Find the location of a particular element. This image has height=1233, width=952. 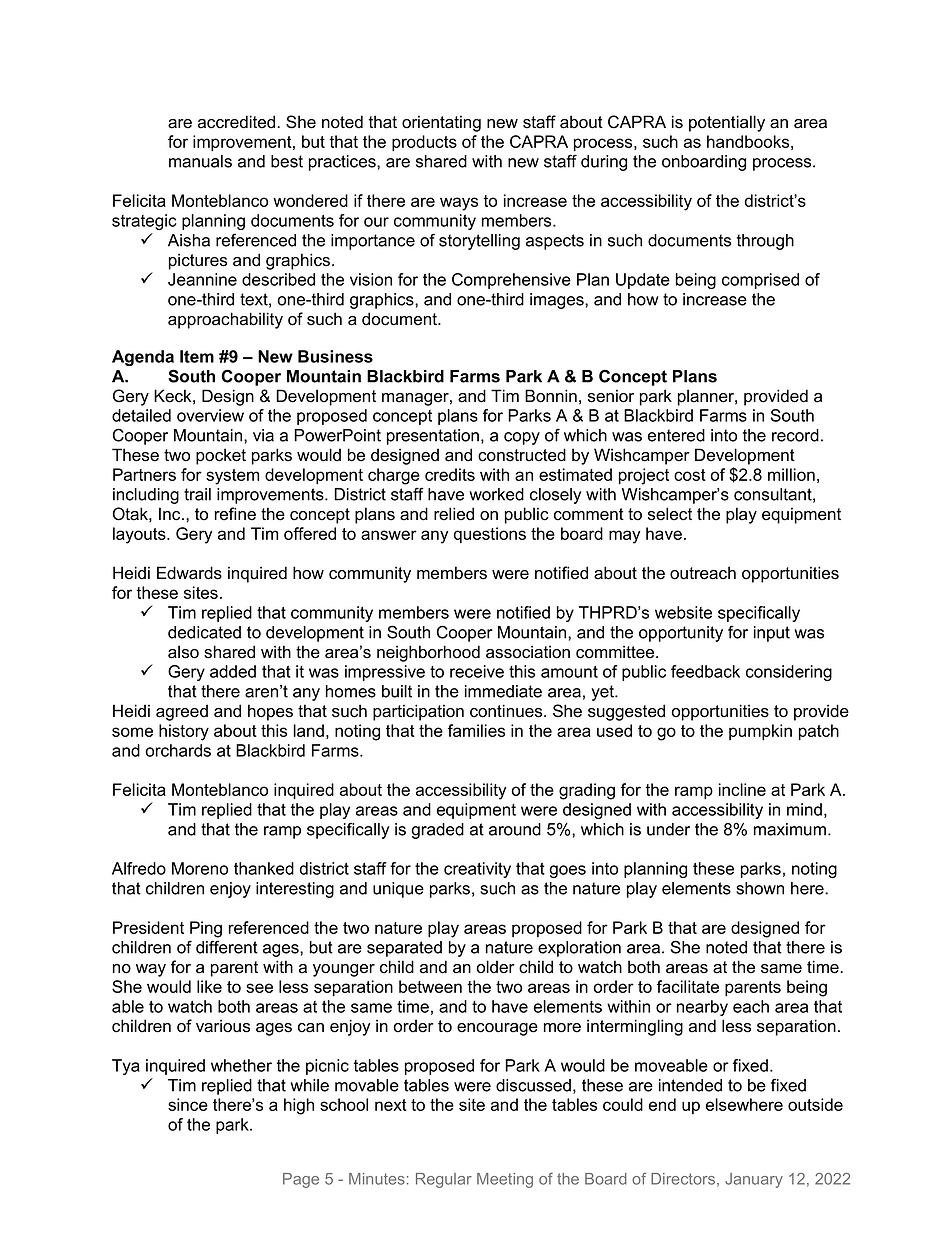

select is located at coordinates (670, 514).
